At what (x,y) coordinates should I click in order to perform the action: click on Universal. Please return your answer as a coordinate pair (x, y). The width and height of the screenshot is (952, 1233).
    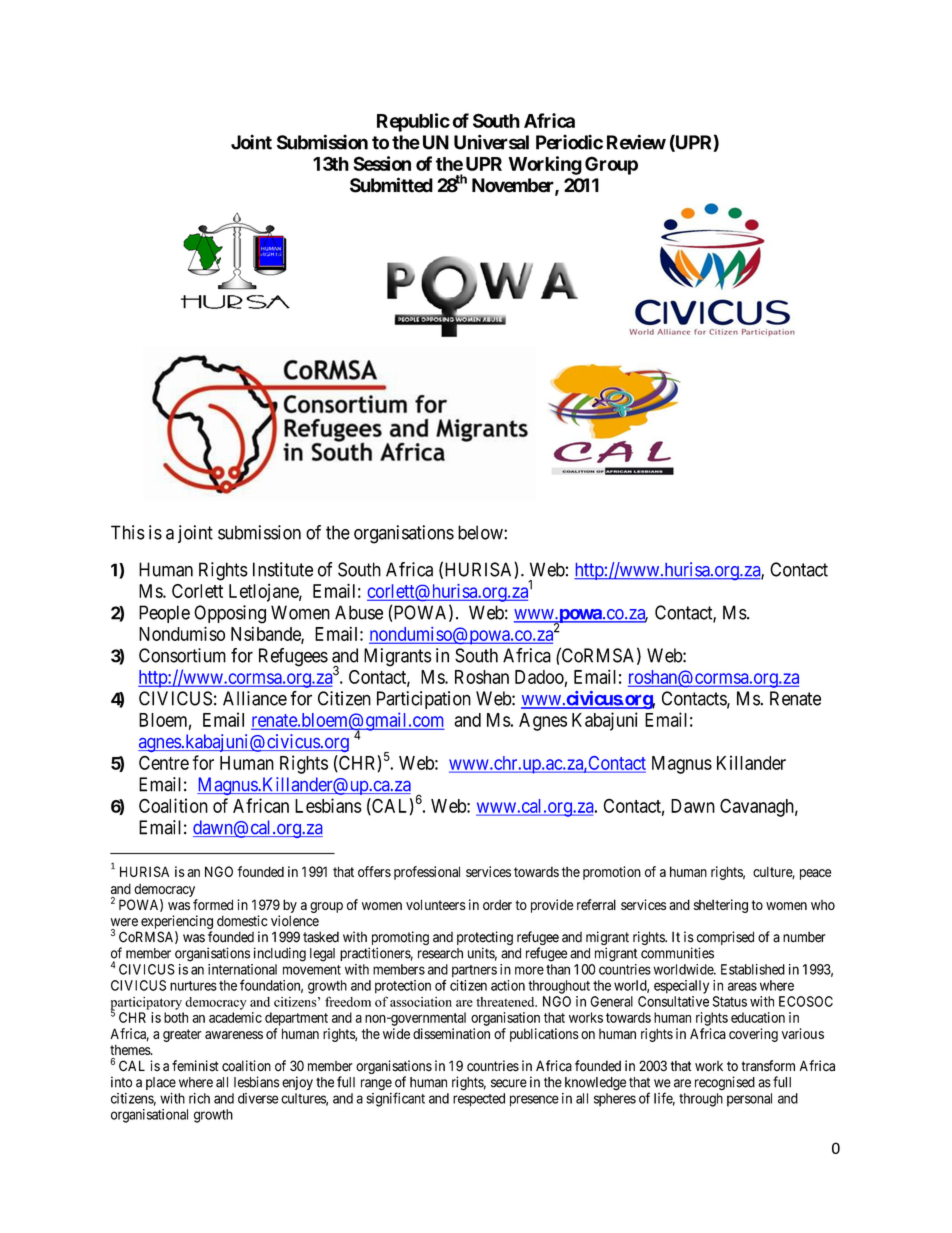
    Looking at the image, I should click on (491, 142).
